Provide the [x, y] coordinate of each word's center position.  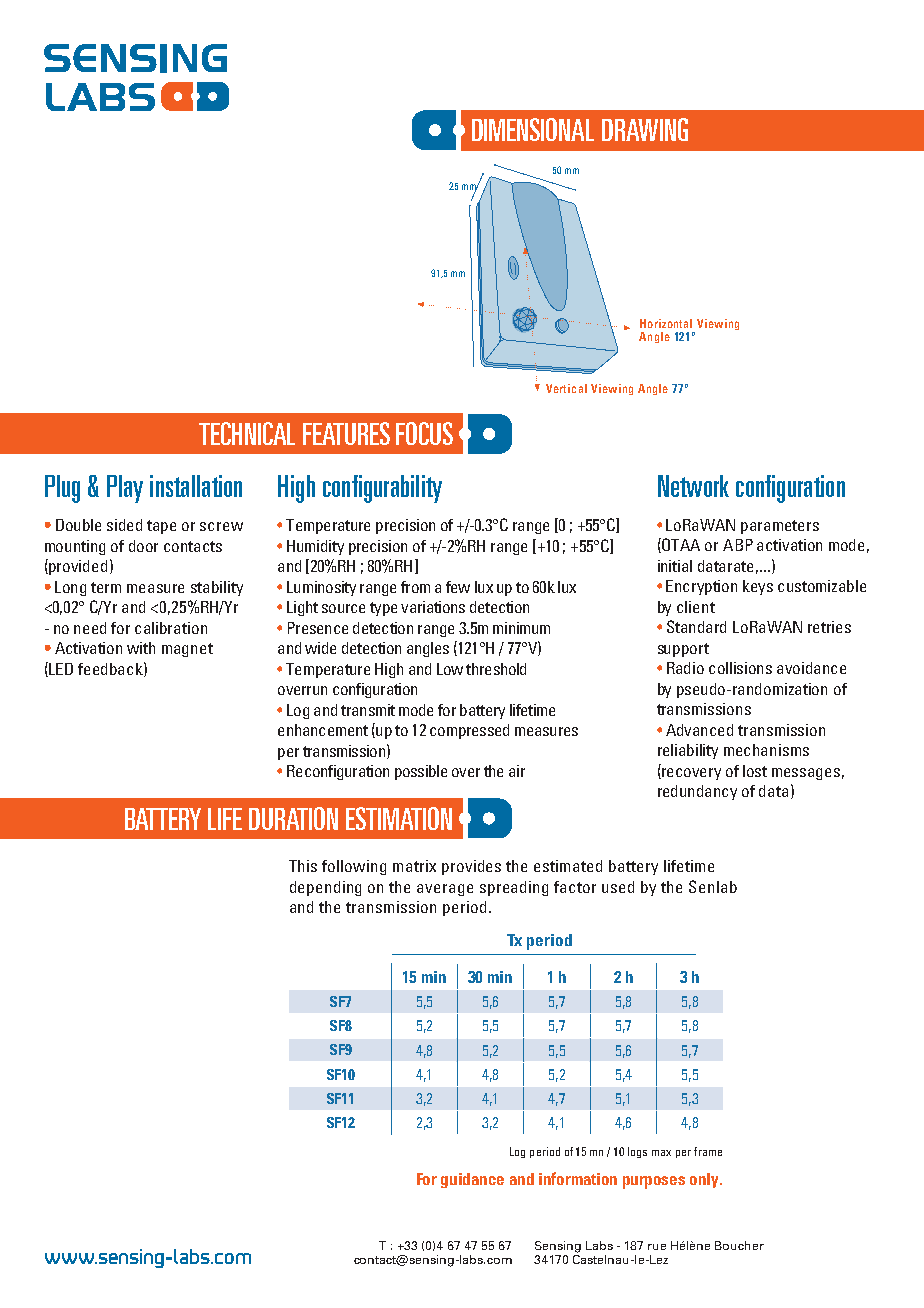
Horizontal [666, 323]
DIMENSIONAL [533, 129]
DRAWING [645, 129]
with [141, 648]
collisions [740, 668]
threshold [496, 669]
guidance [472, 1180]
